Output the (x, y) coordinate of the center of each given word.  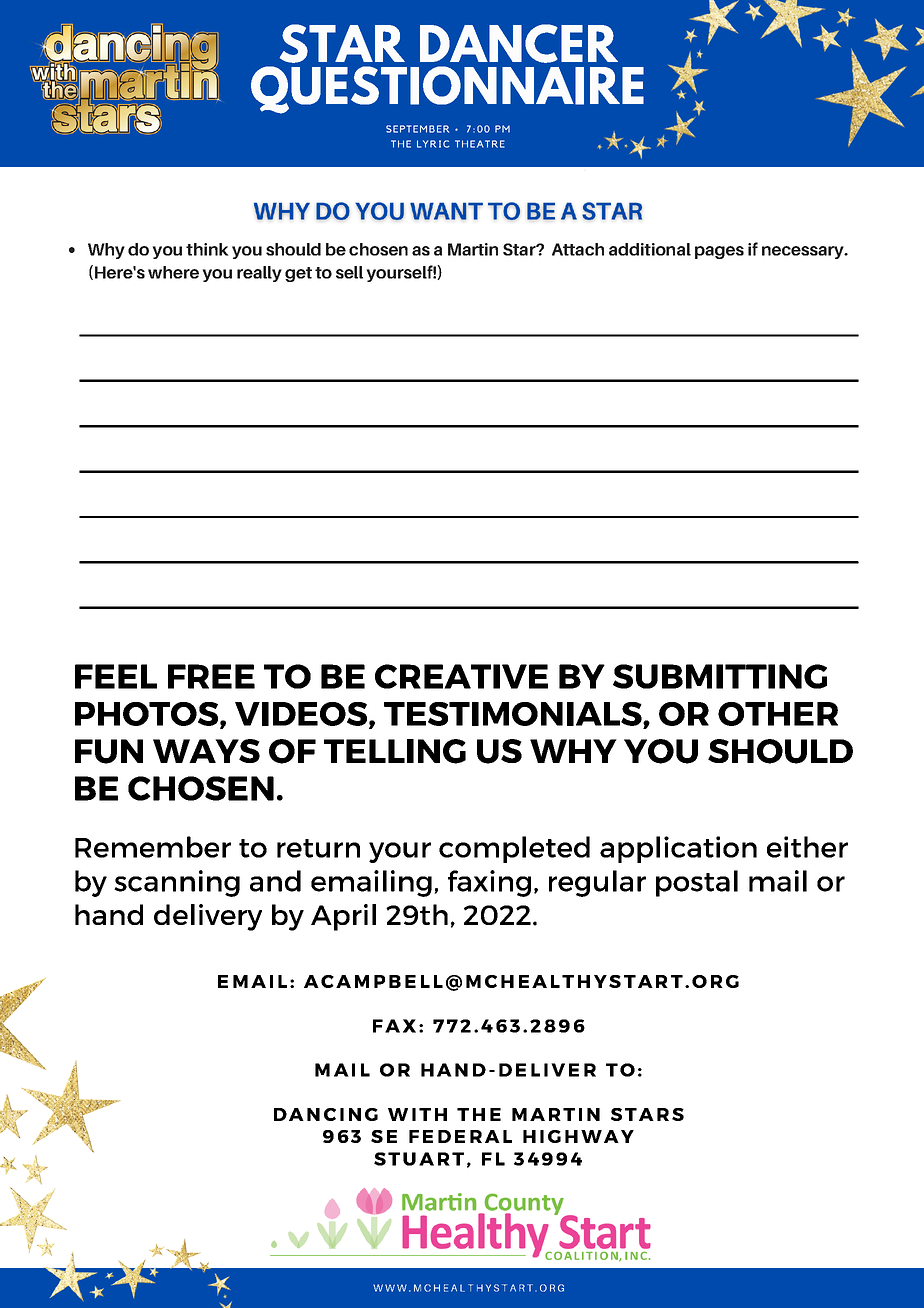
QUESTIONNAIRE (447, 90)
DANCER (519, 43)
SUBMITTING (720, 676)
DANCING (326, 1114)
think (207, 249)
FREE (211, 676)
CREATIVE (461, 676)
